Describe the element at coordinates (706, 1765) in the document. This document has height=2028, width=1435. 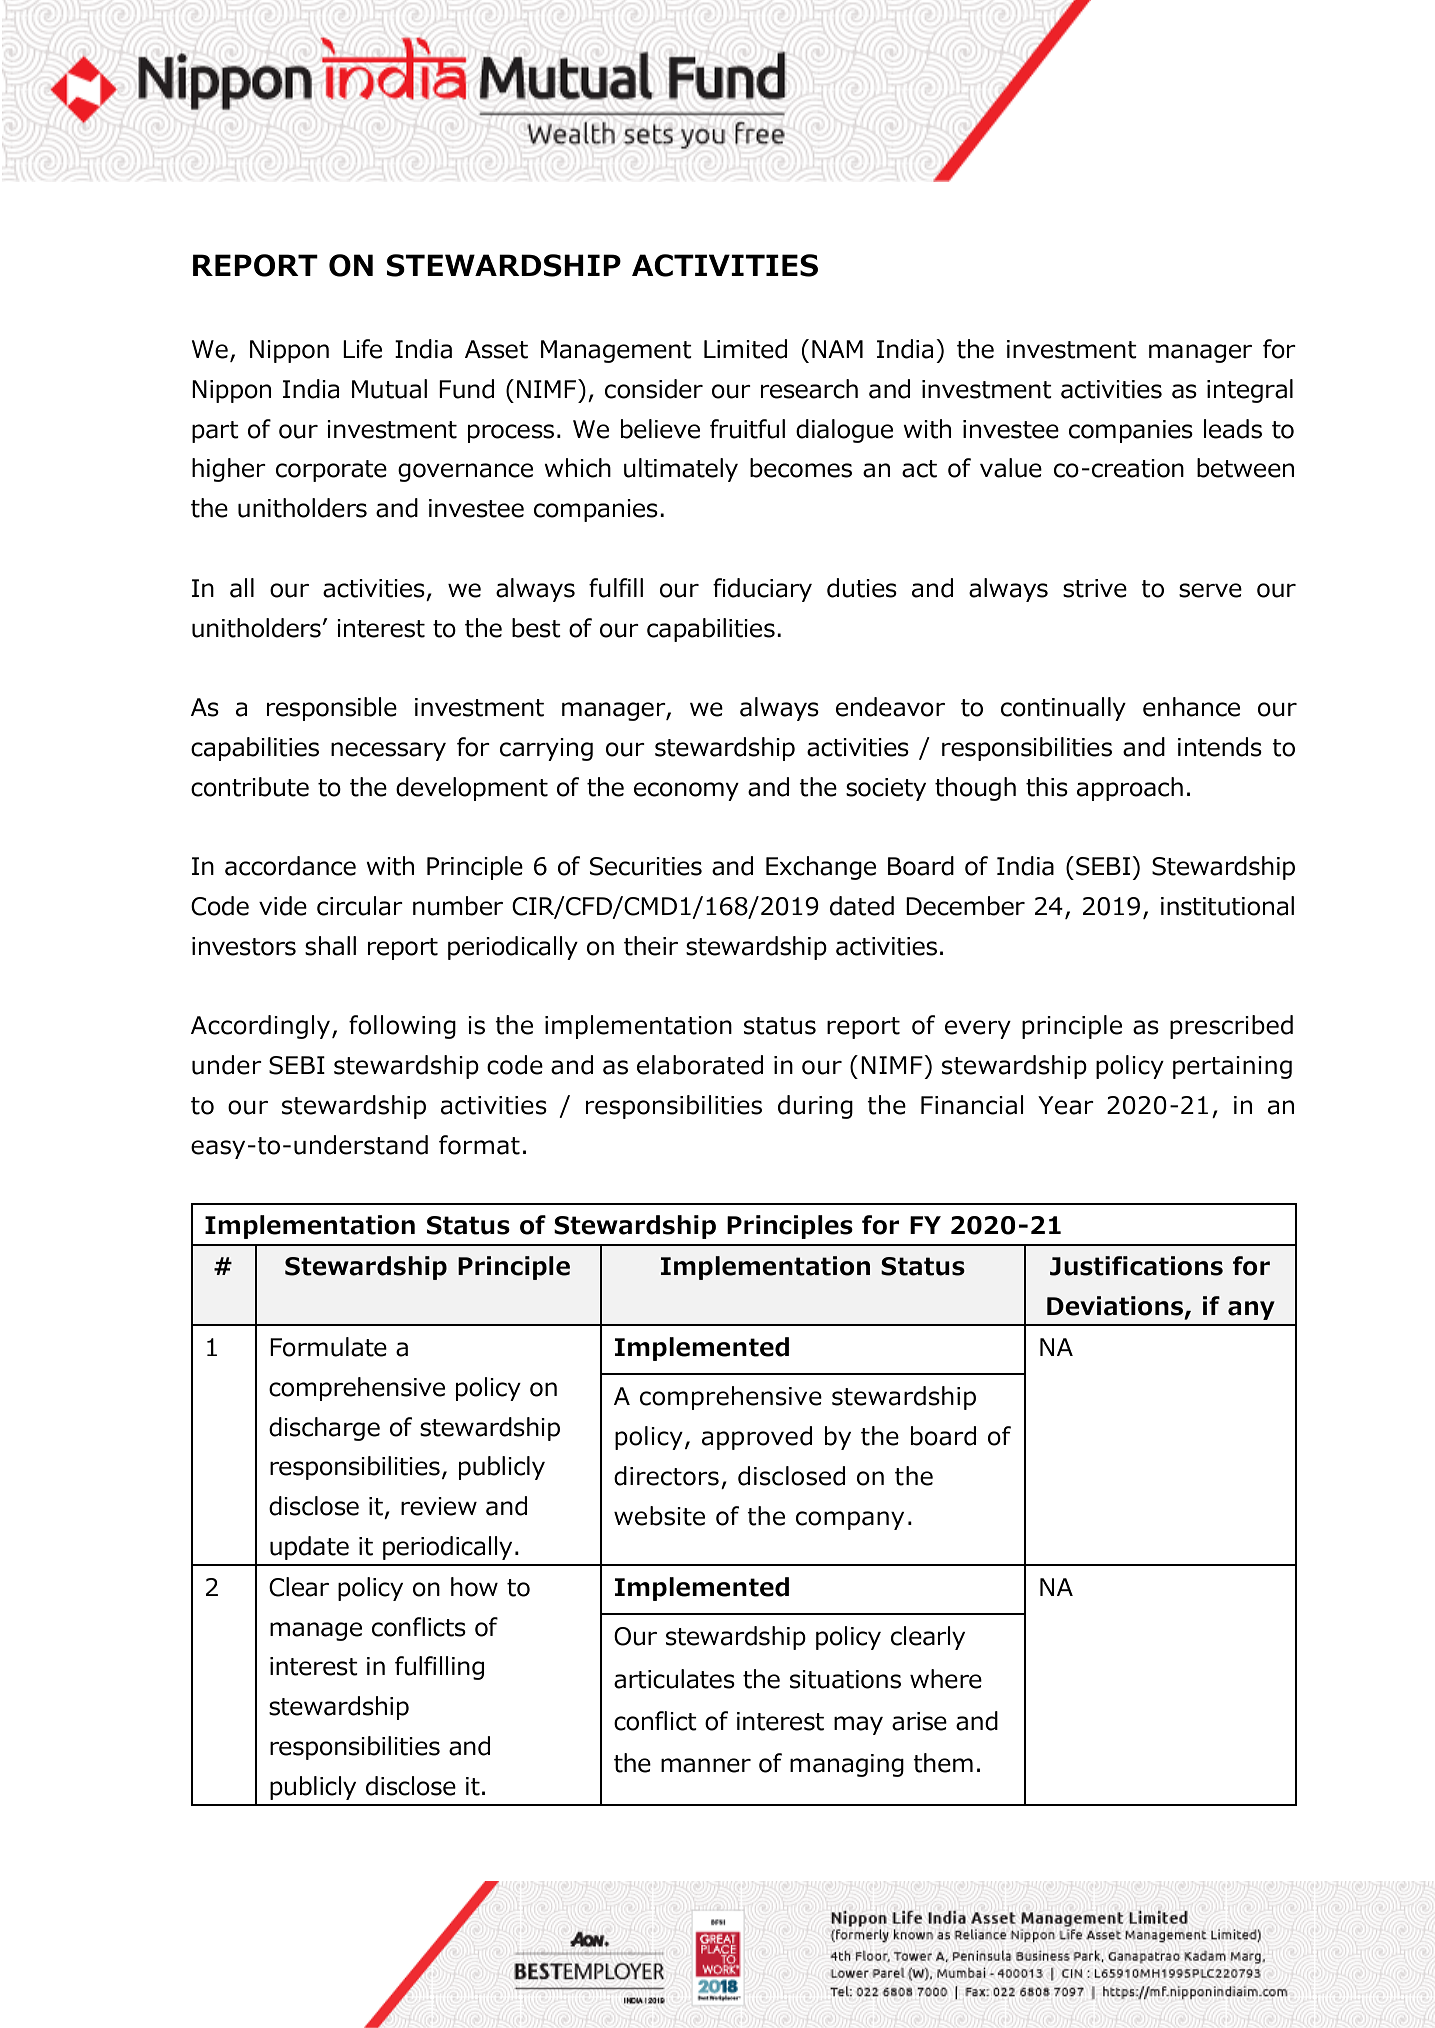
I see `manner` at that location.
